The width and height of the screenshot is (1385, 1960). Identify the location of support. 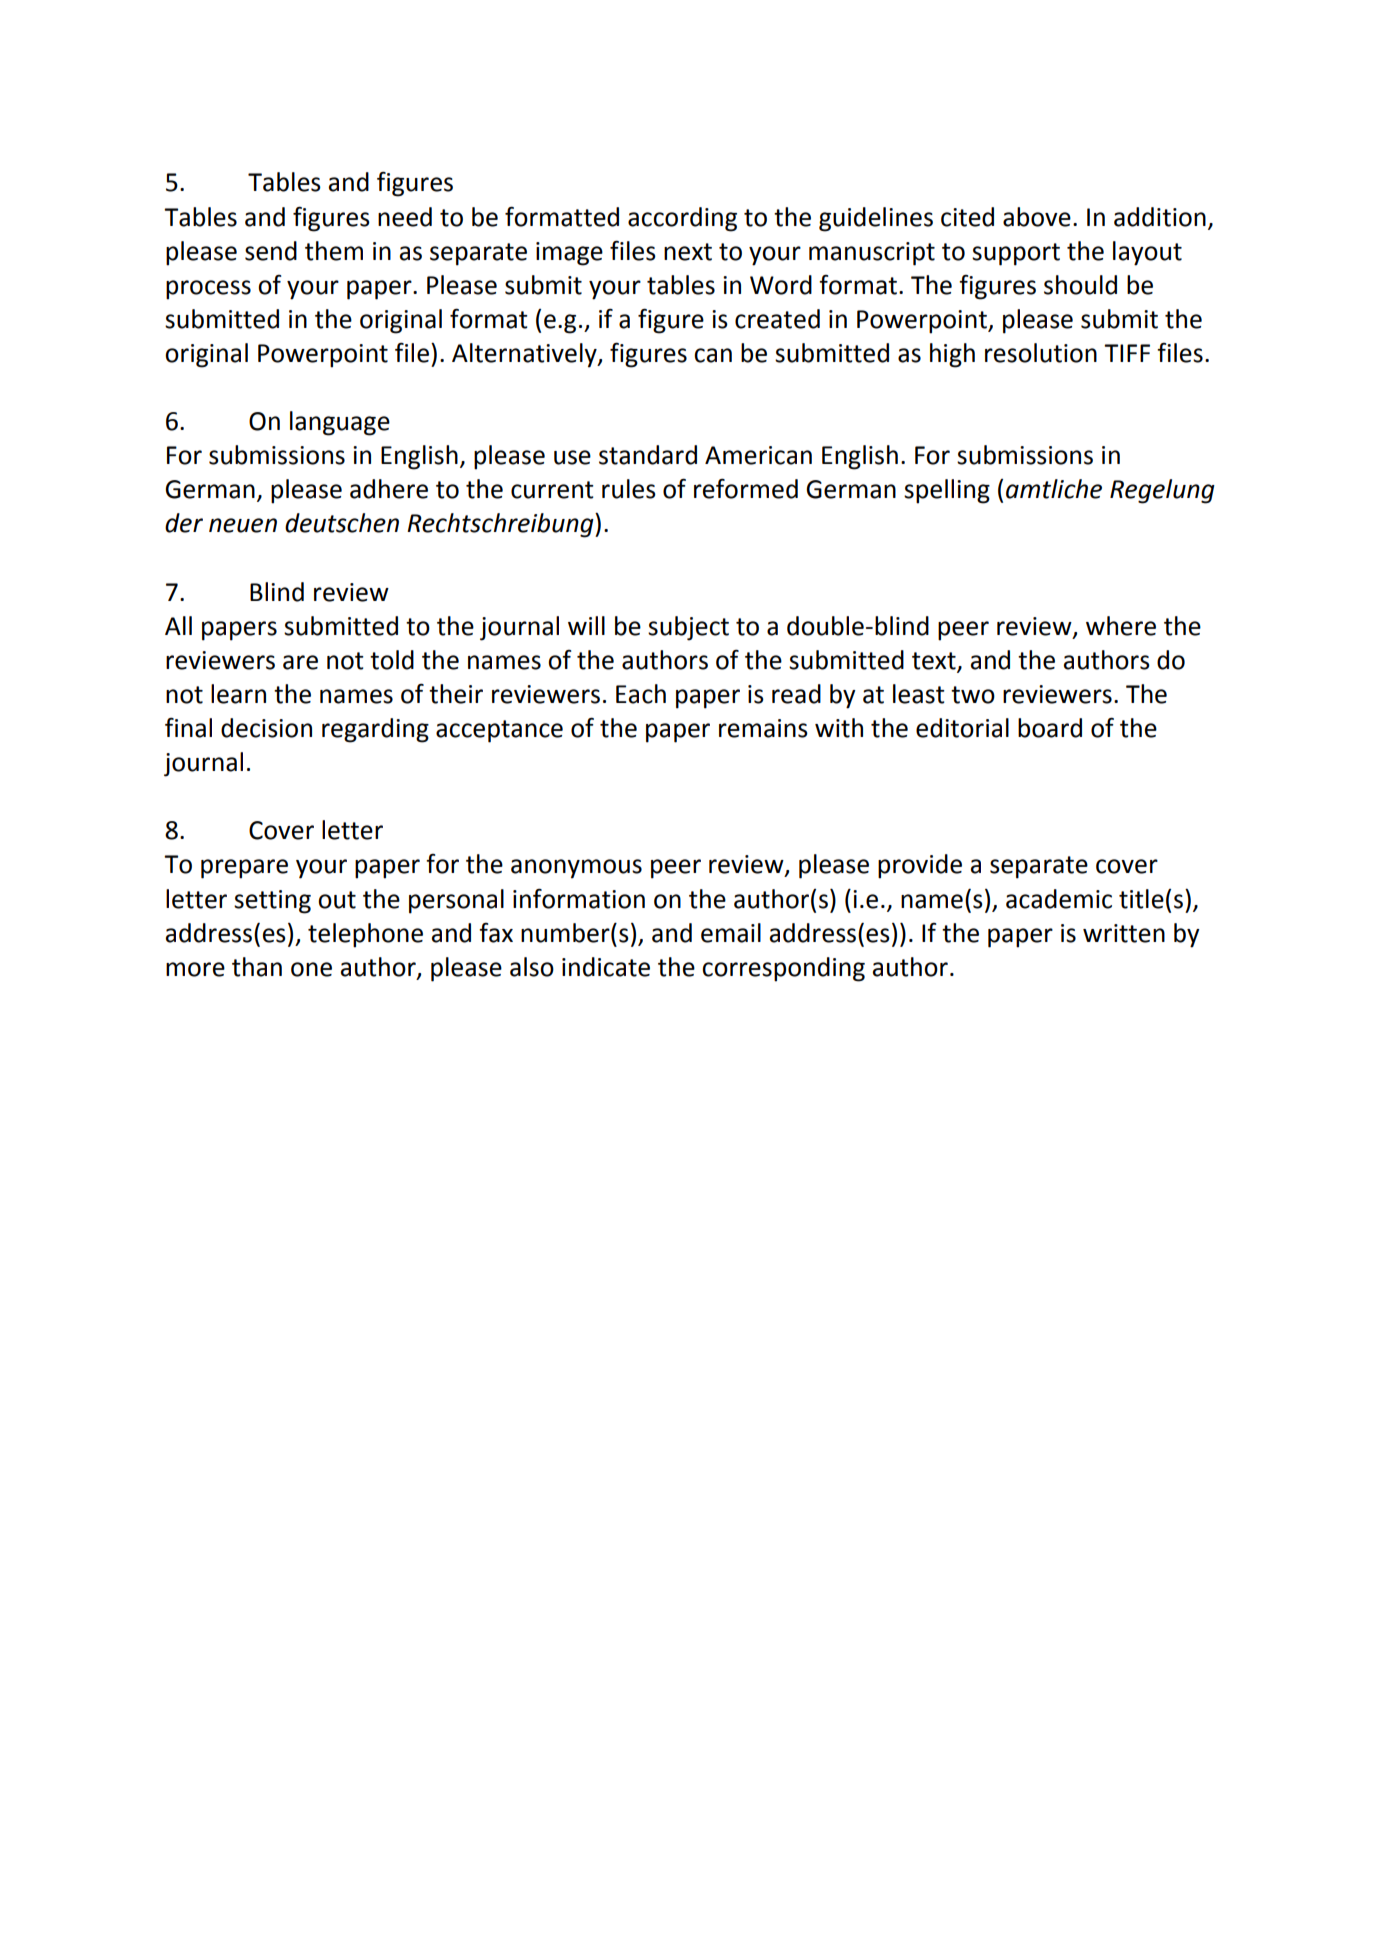
(1016, 254).
